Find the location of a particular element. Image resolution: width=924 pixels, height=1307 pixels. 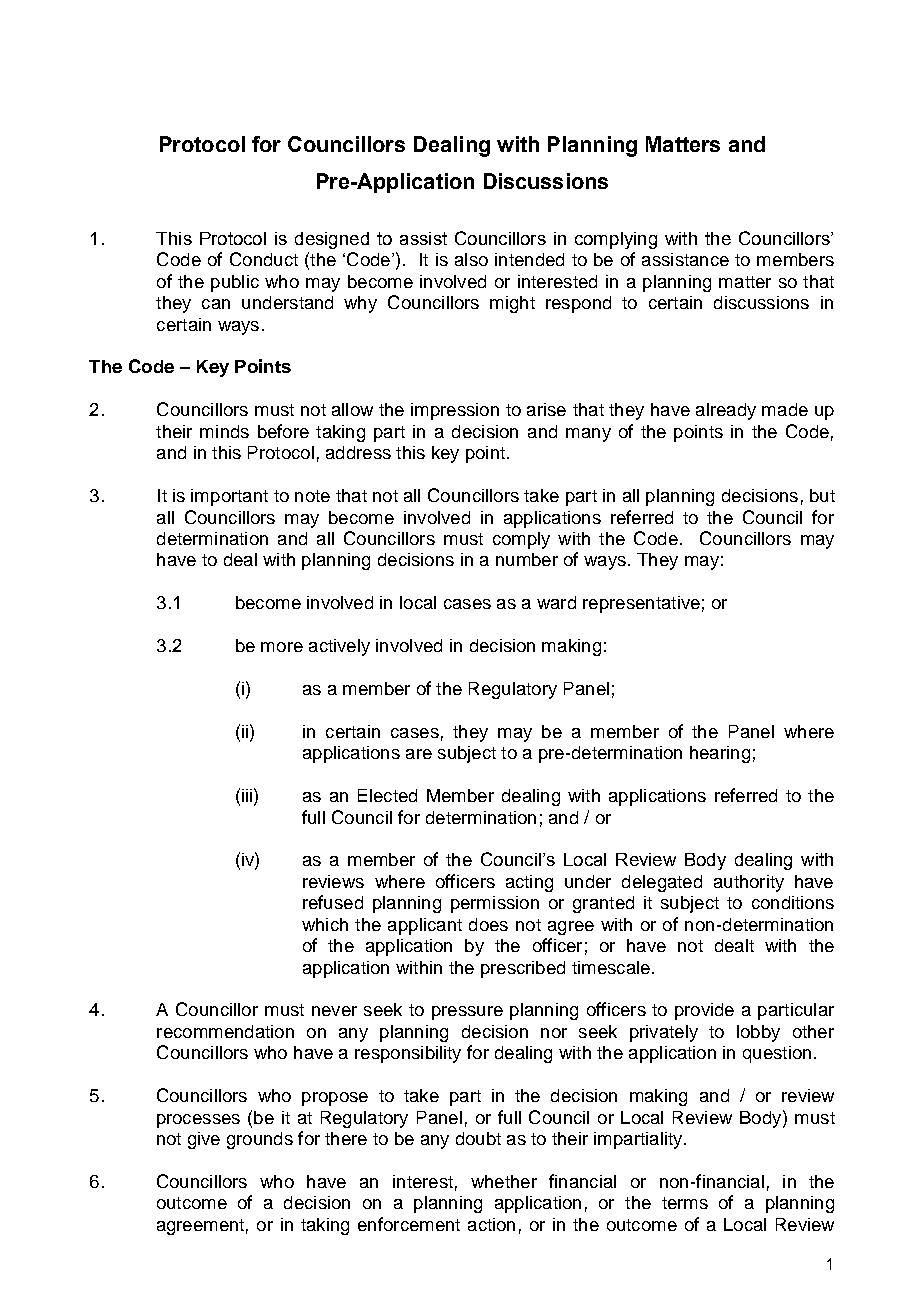

but is located at coordinates (822, 495).
